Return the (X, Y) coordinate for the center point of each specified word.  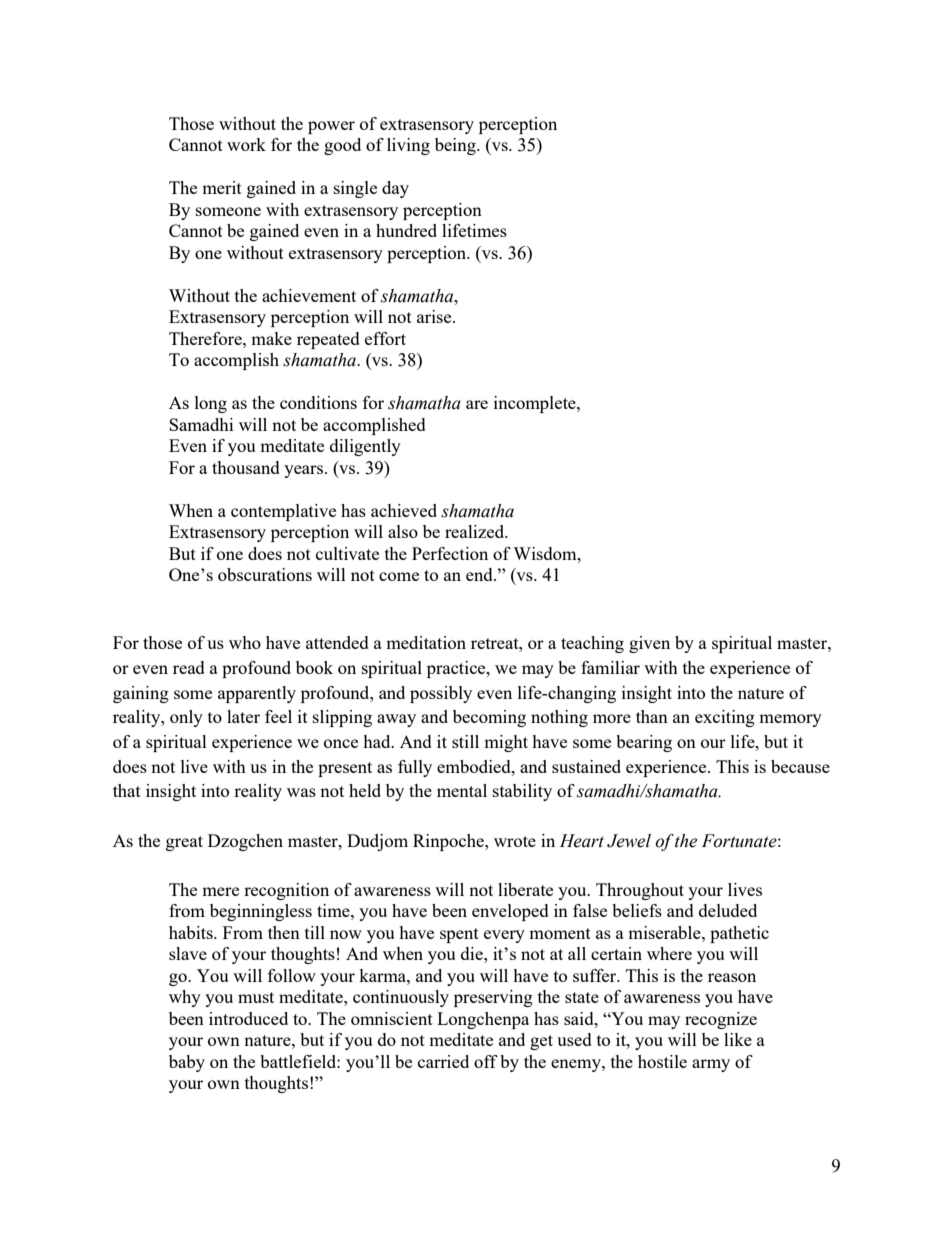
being (456, 146)
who (245, 642)
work (246, 144)
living (408, 146)
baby (187, 1063)
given (649, 644)
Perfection (450, 553)
